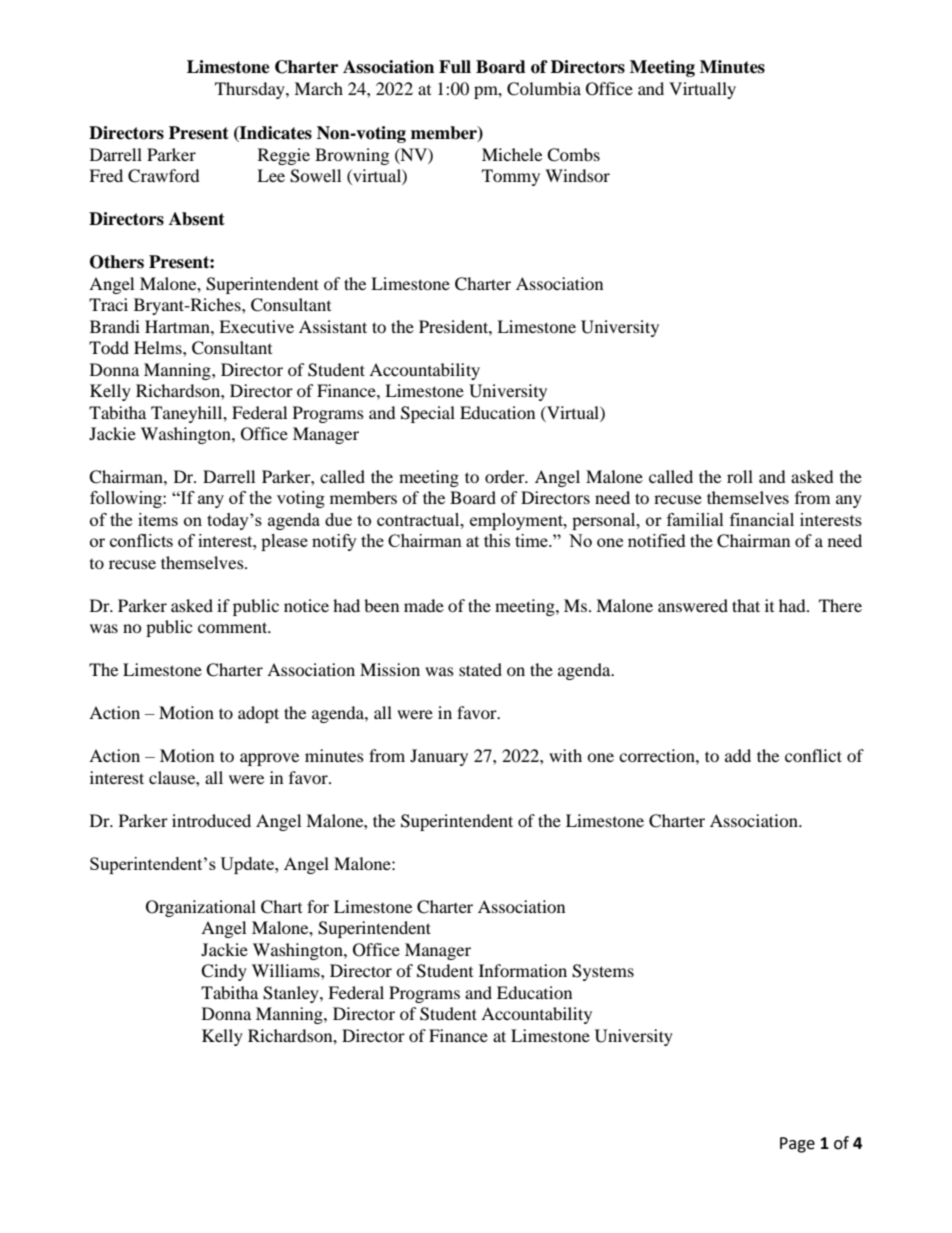  I want to click on Special, so click(428, 414).
